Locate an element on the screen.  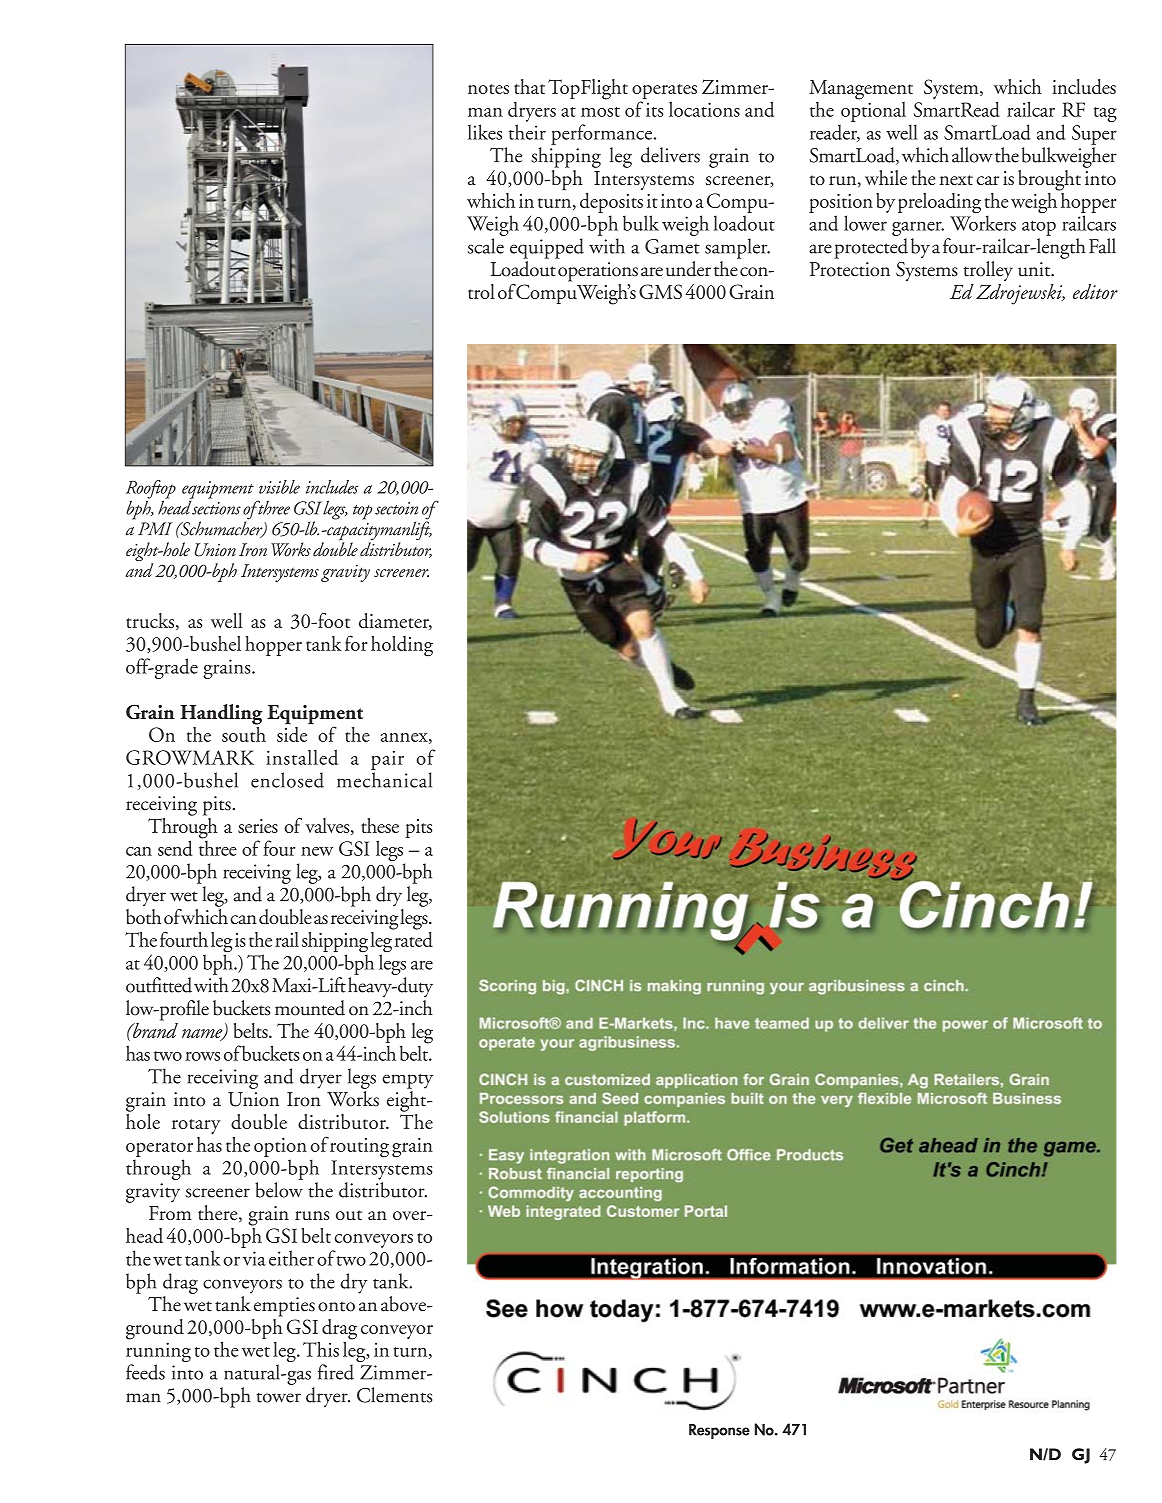
south is located at coordinates (244, 733).
